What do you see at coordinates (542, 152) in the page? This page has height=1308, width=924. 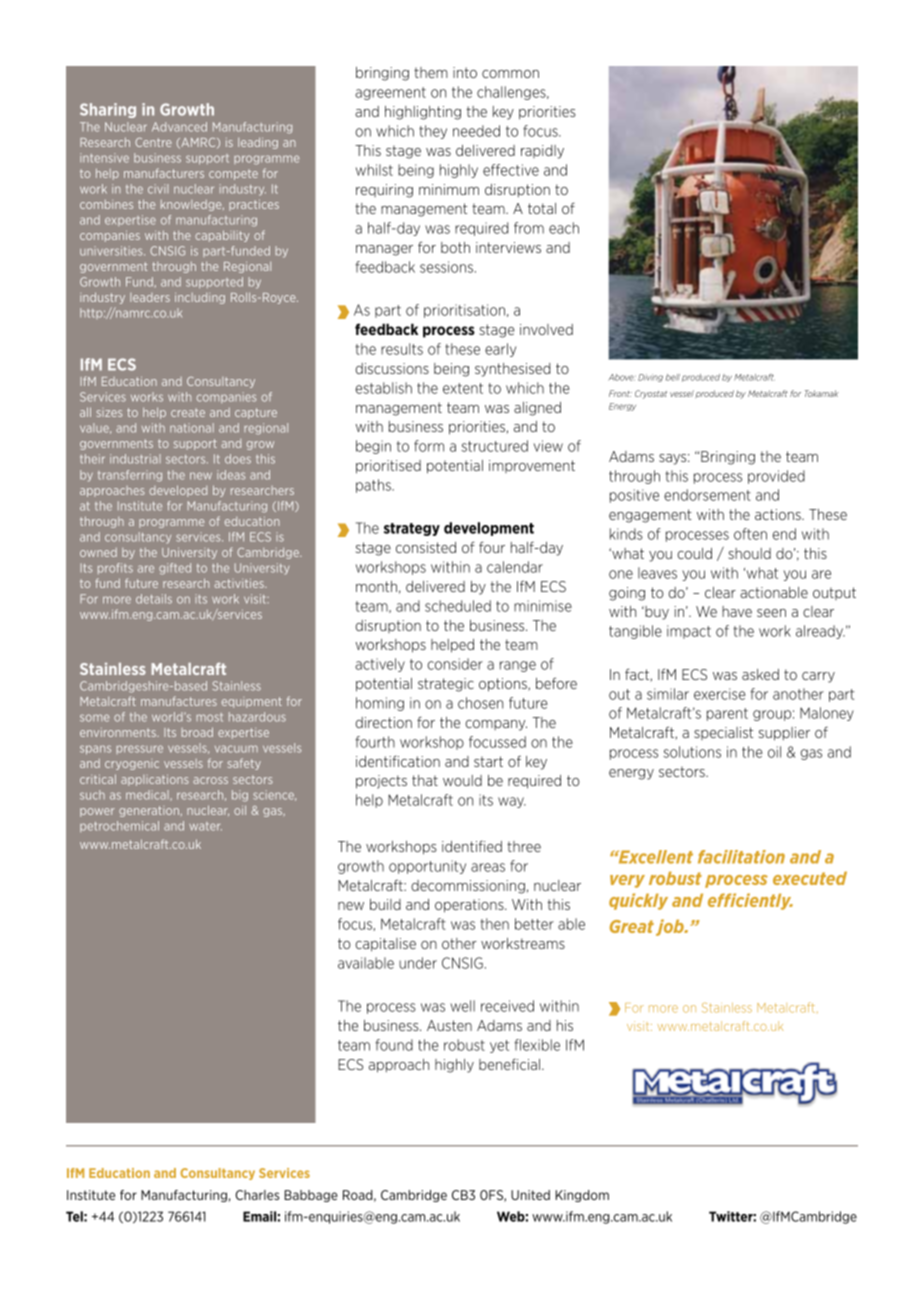 I see `rapidly` at bounding box center [542, 152].
